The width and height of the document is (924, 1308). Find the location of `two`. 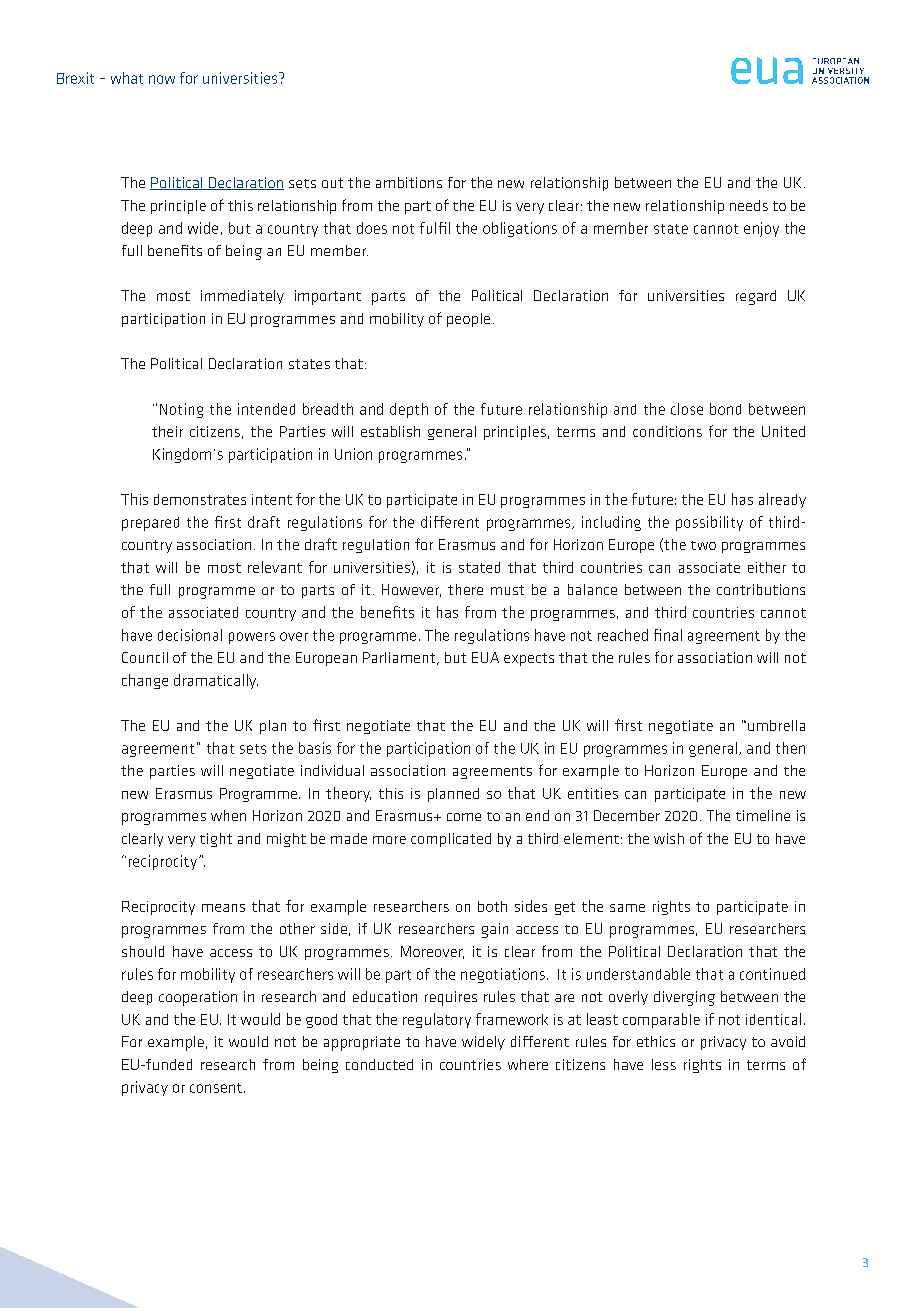

two is located at coordinates (703, 545).
